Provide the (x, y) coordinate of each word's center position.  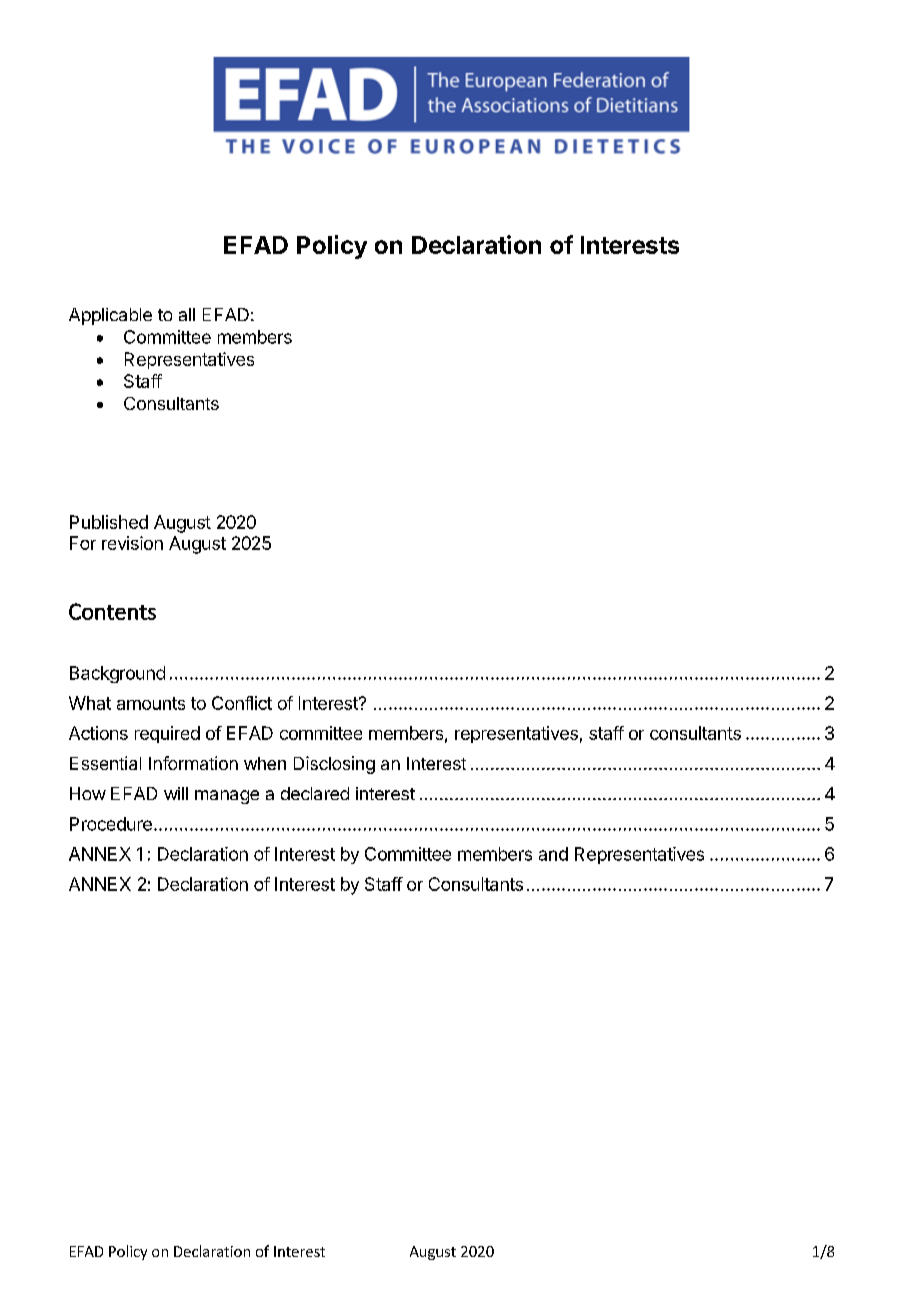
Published (109, 522)
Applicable (110, 316)
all (187, 314)
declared (315, 793)
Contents (112, 611)
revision (132, 543)
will (176, 793)
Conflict (242, 703)
